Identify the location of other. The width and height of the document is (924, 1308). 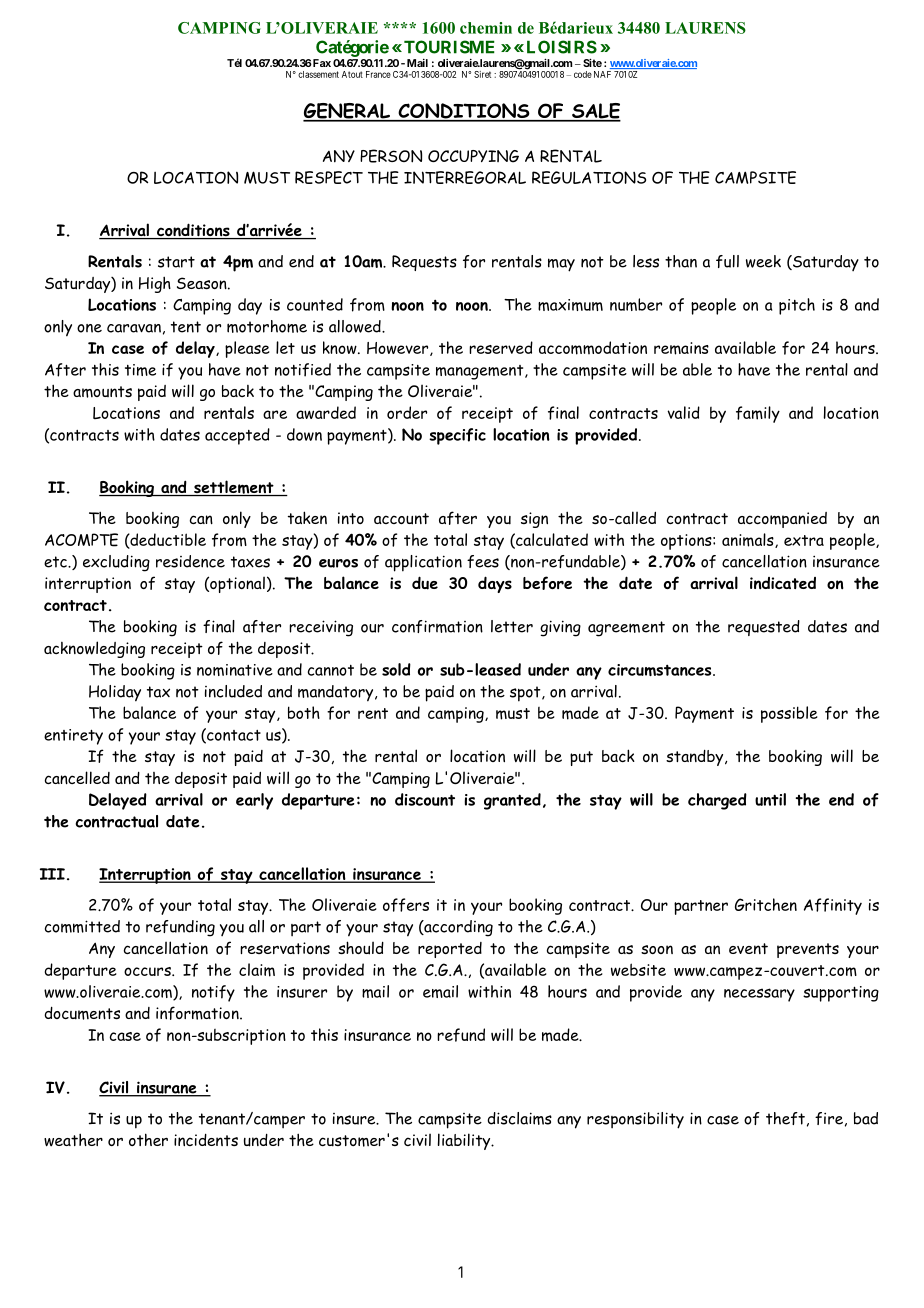
(148, 1139).
